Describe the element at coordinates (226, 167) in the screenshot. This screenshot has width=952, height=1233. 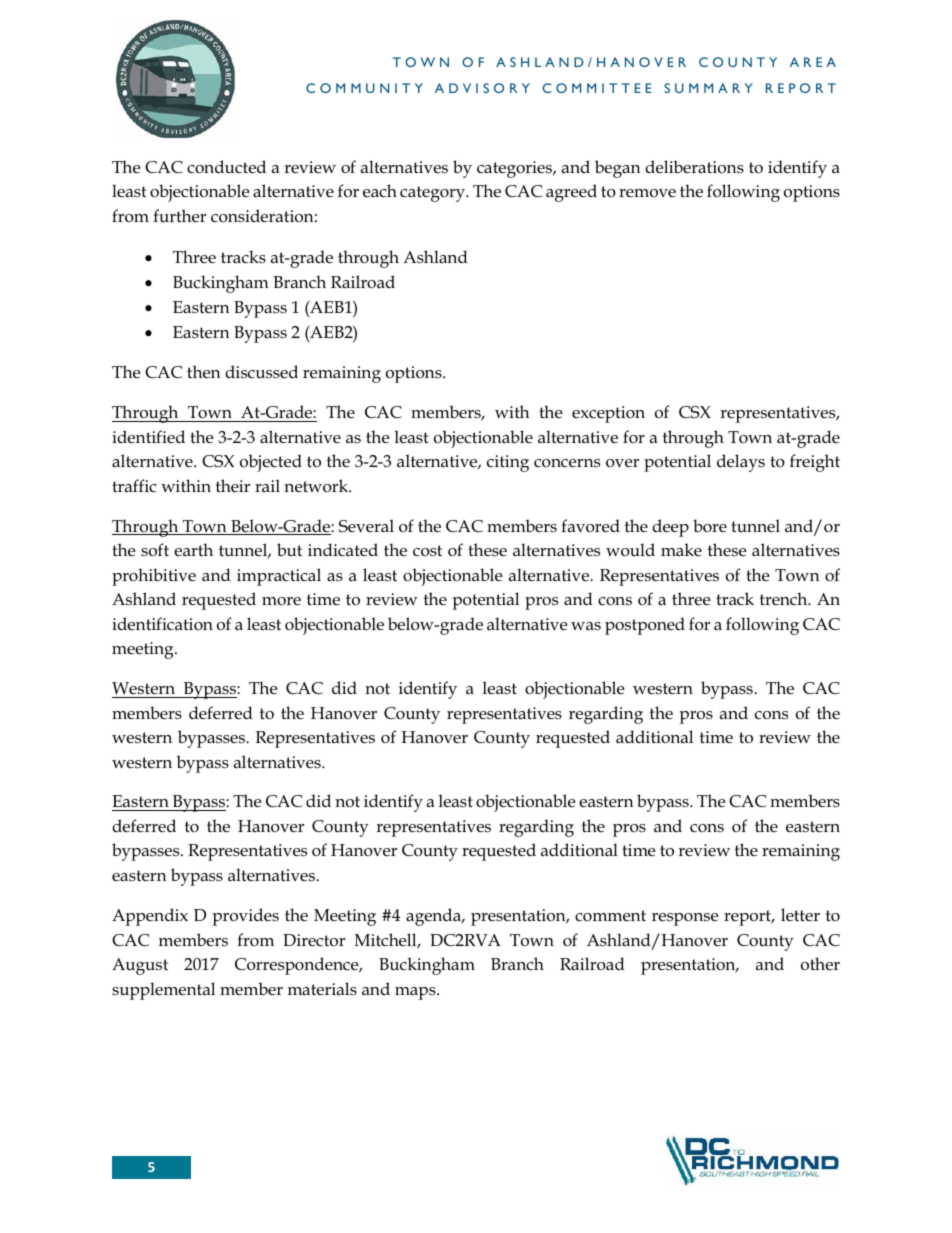
I see `conducted` at that location.
